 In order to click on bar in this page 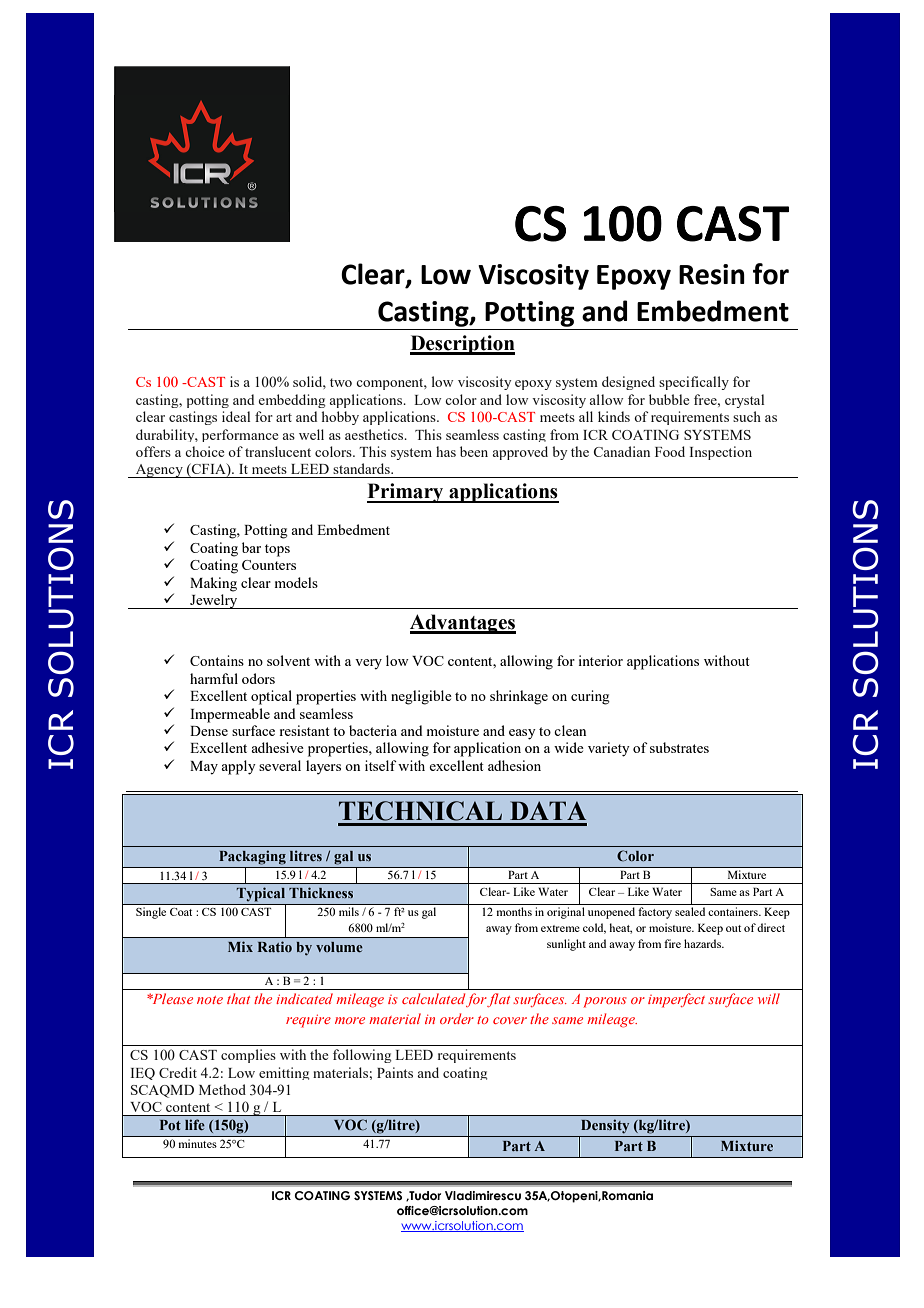, I will do `click(251, 547)`.
